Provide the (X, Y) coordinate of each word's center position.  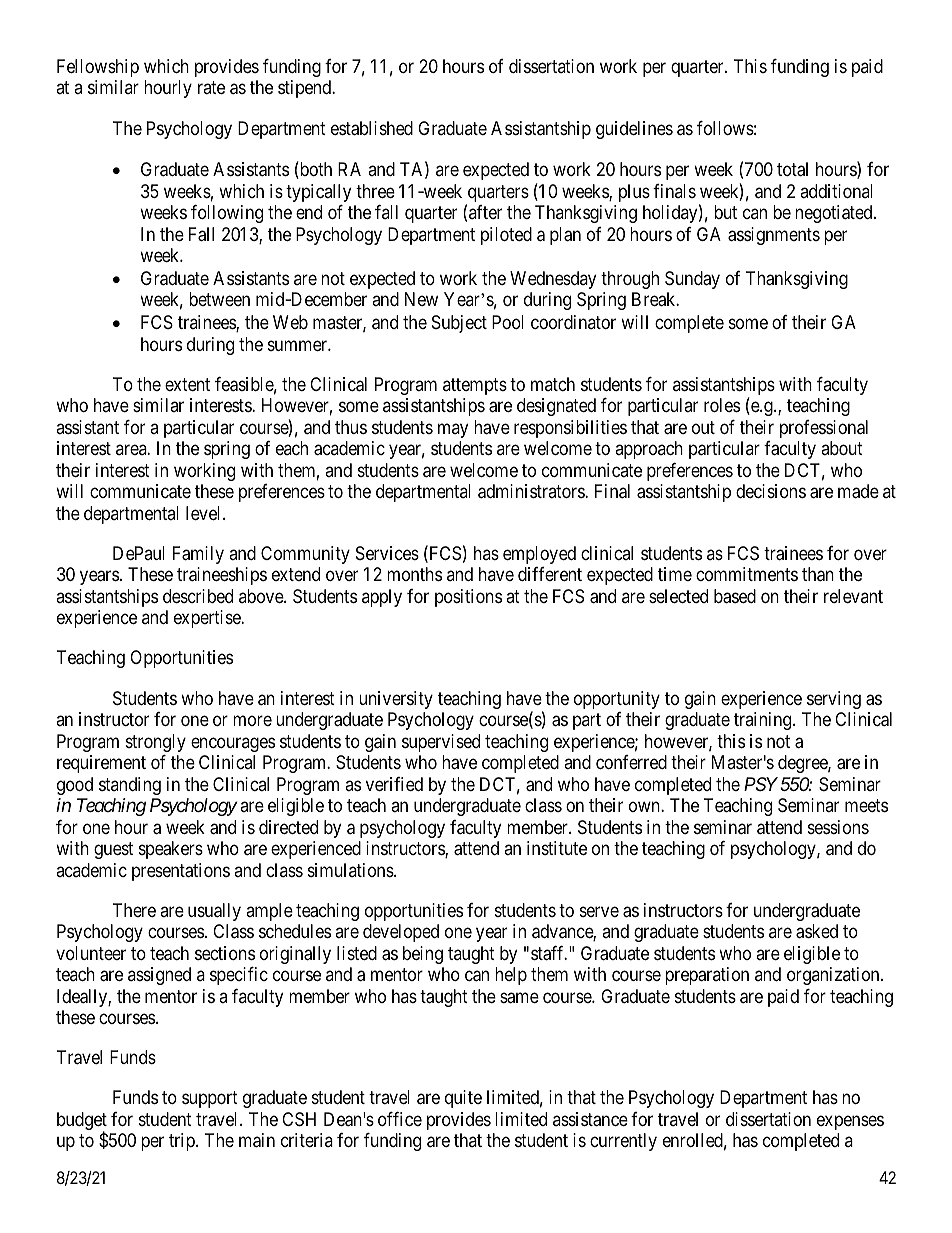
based (735, 596)
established (372, 128)
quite (463, 1099)
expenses (850, 1122)
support (210, 1100)
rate (211, 88)
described (198, 596)
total (792, 169)
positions (468, 598)
